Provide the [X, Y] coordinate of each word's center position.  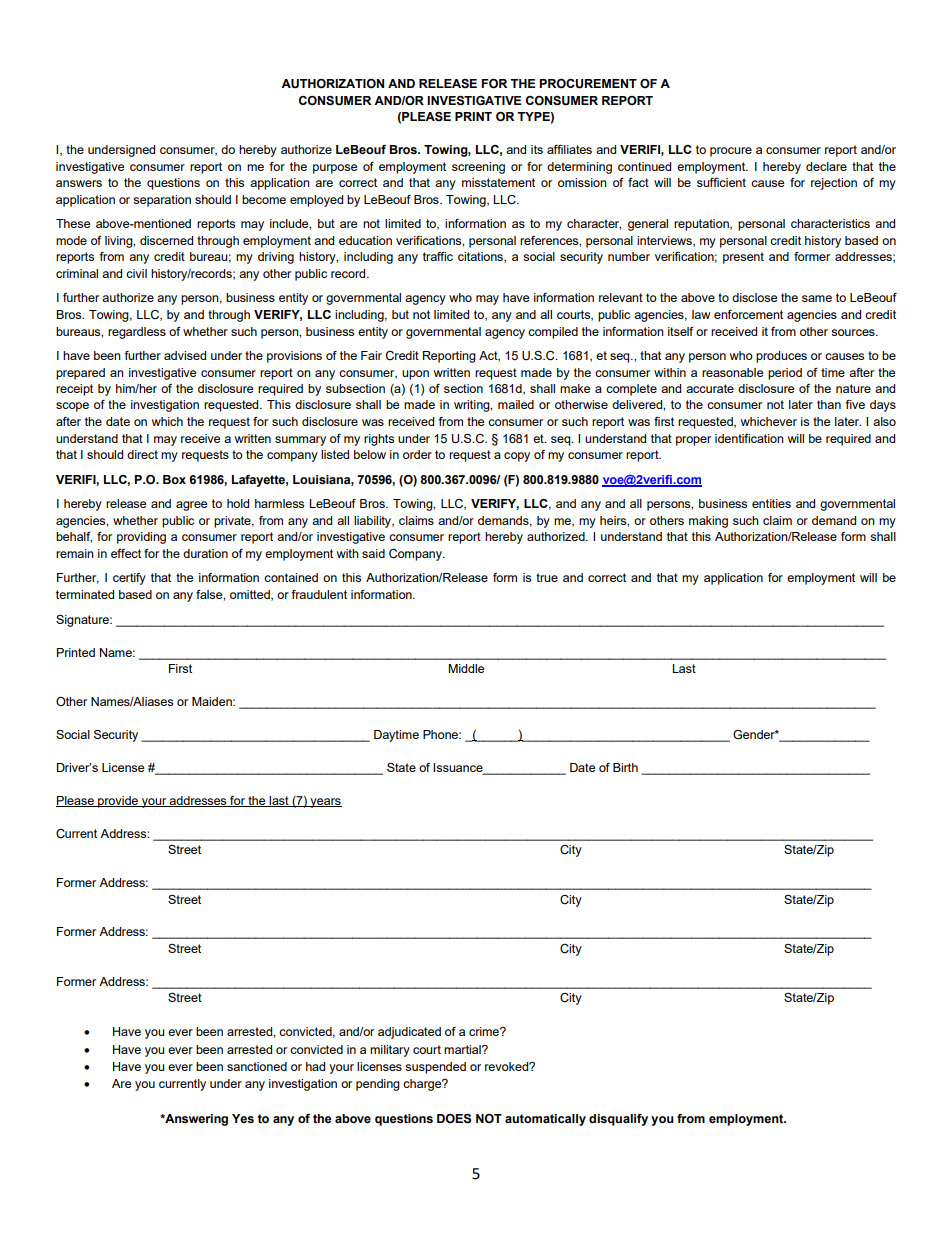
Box [174, 479]
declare [826, 166]
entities [771, 503]
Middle [466, 668]
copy [517, 457]
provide [118, 802]
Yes [243, 1119]
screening [478, 168]
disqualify [618, 1120]
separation [162, 201]
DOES [454, 1119]
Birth [625, 767]
